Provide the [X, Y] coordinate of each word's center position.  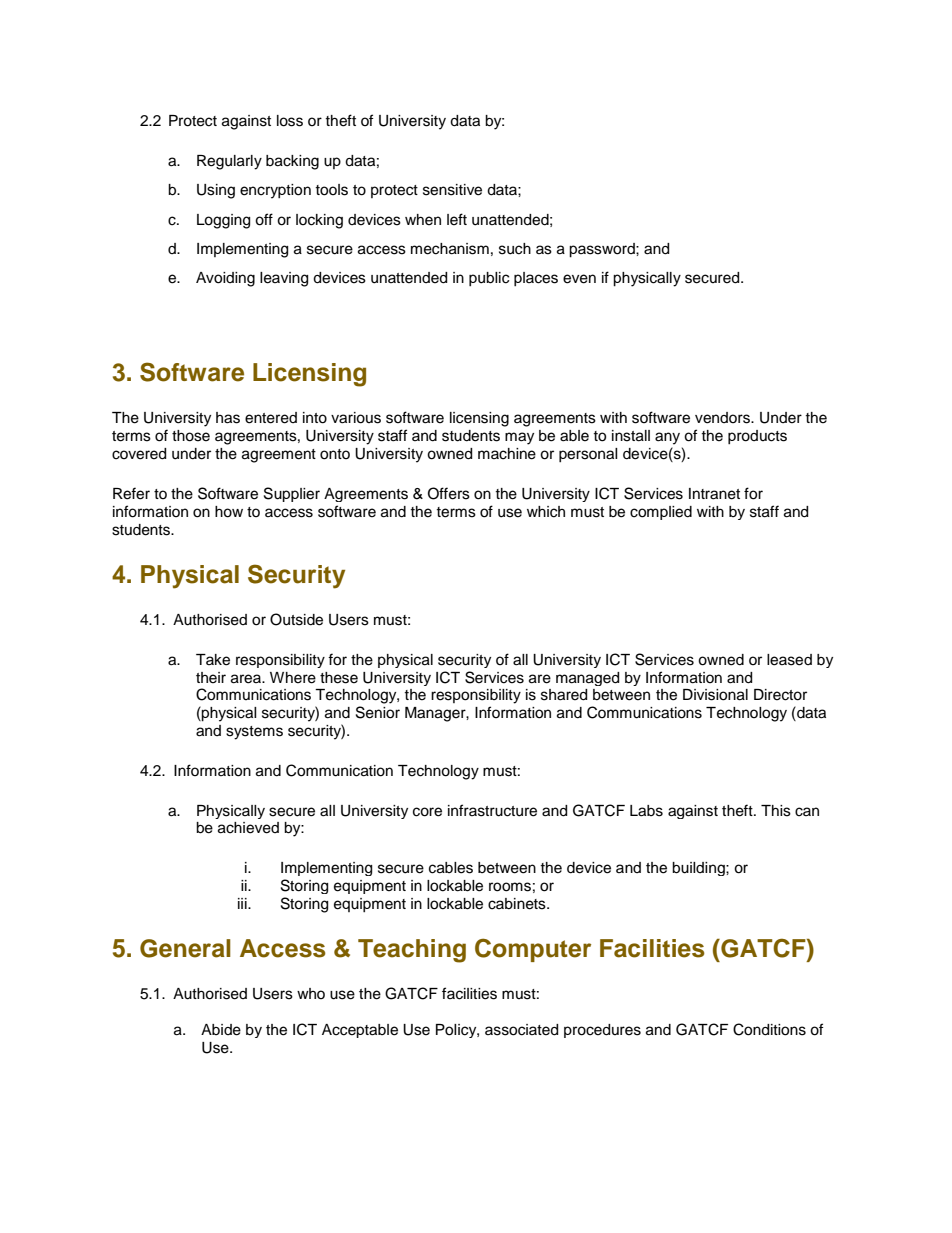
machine [507, 454]
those [191, 436]
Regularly [229, 162]
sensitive [452, 190]
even [579, 279]
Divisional [715, 695]
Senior [378, 712]
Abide [221, 1030]
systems [254, 733]
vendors [723, 418]
